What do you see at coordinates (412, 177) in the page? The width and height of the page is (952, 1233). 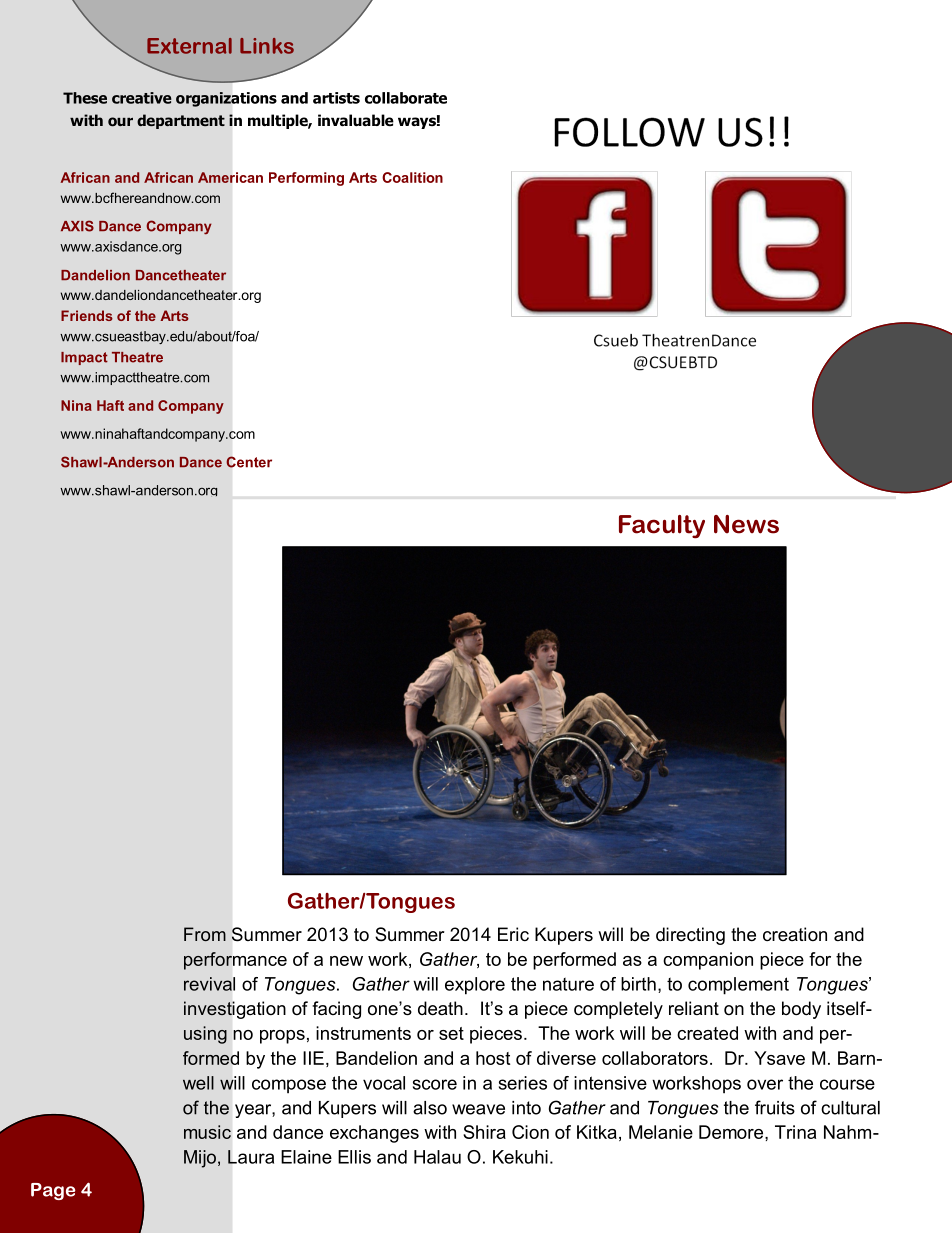 I see `Coalition` at bounding box center [412, 177].
